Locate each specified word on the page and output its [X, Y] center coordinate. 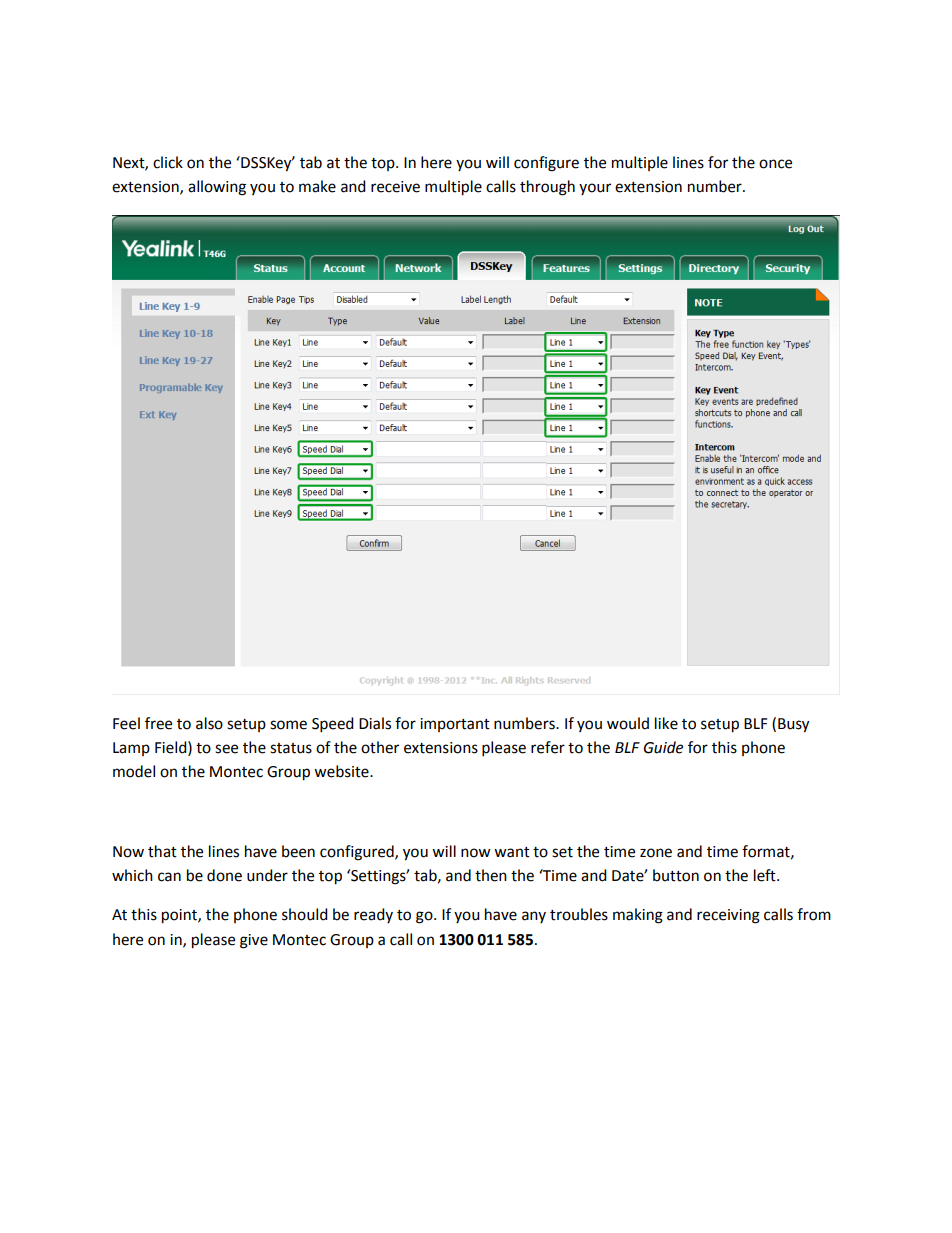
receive [395, 187]
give [254, 941]
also [209, 723]
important [455, 725]
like [666, 723]
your [595, 189]
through [547, 188]
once [775, 164]
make [317, 186]
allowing [217, 188]
